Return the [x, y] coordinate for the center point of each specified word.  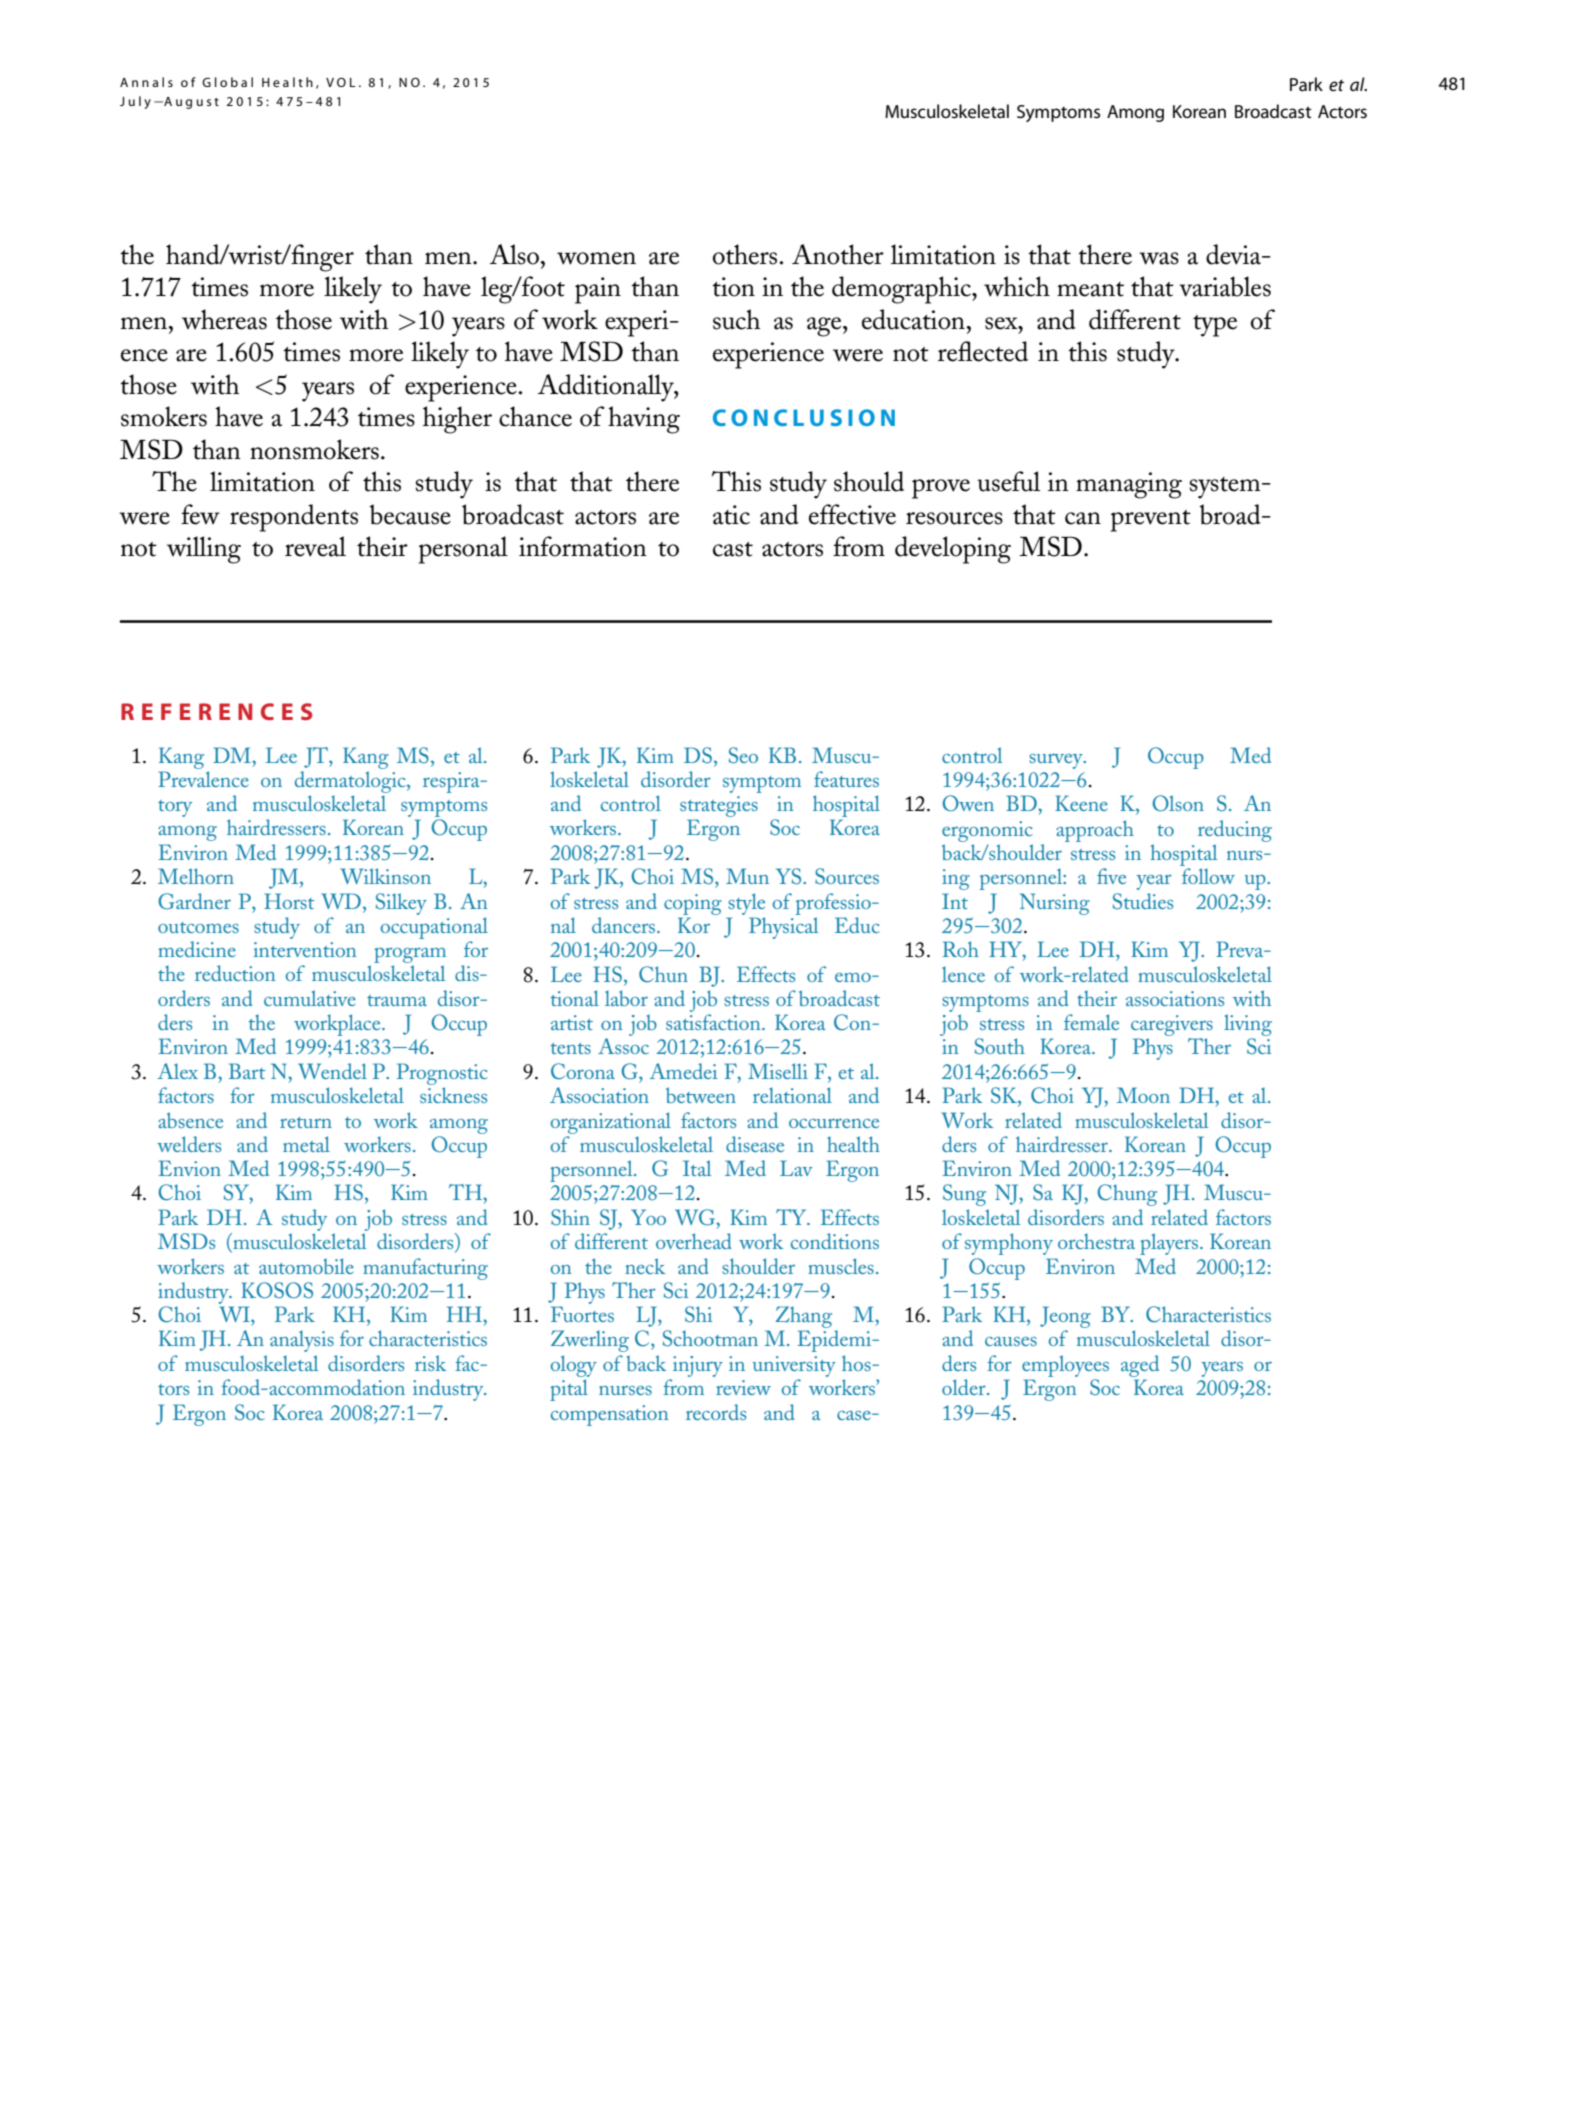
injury [698, 1366]
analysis [302, 1341]
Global [227, 82]
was [1159, 258]
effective [852, 514]
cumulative [310, 998]
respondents [294, 518]
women [596, 258]
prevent [1151, 521]
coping [693, 904]
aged [1140, 1366]
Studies [1143, 901]
